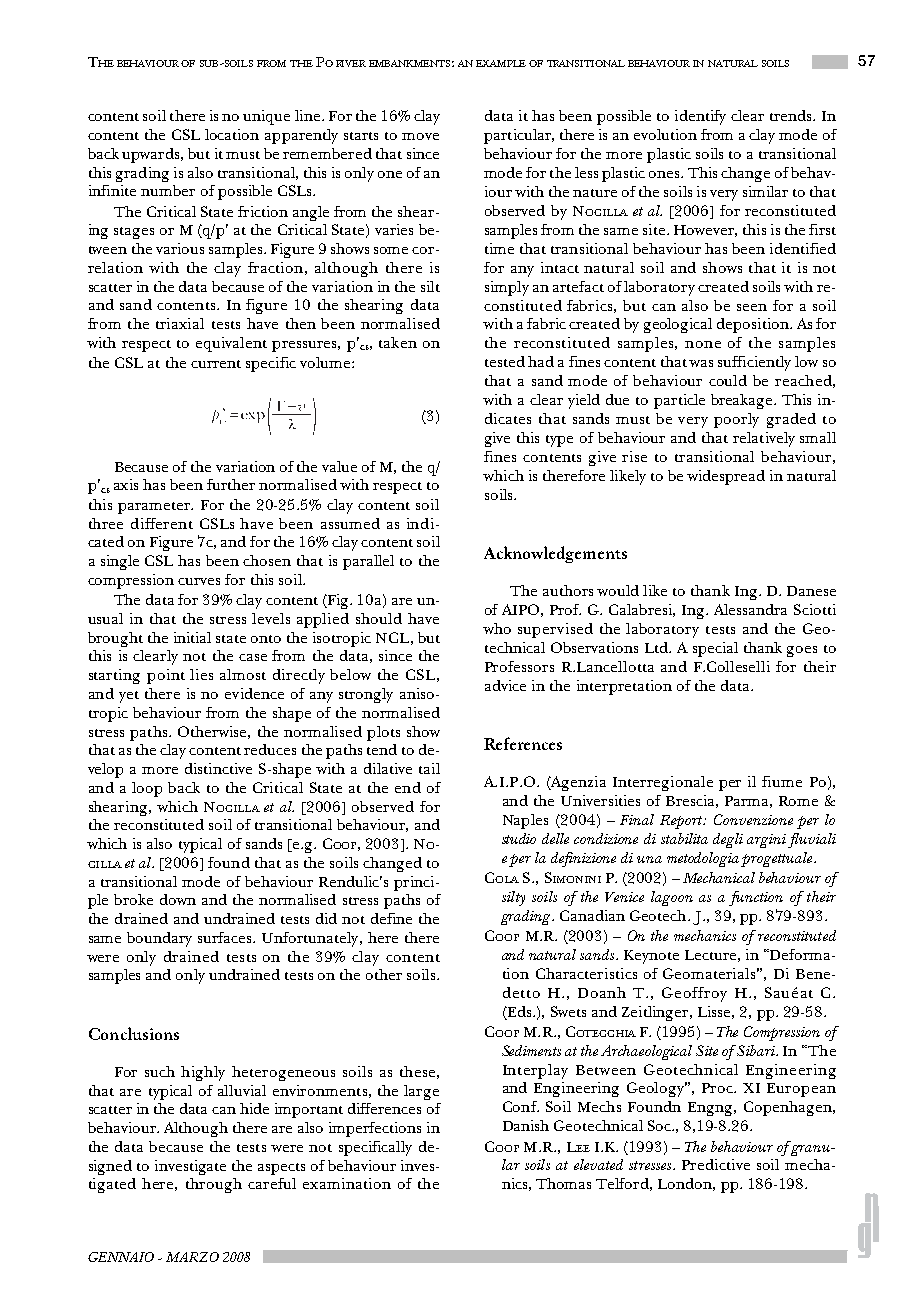 The height and width of the page is (1308, 924). Describe the element at coordinates (531, 1050) in the page. I see `Sediments` at that location.
